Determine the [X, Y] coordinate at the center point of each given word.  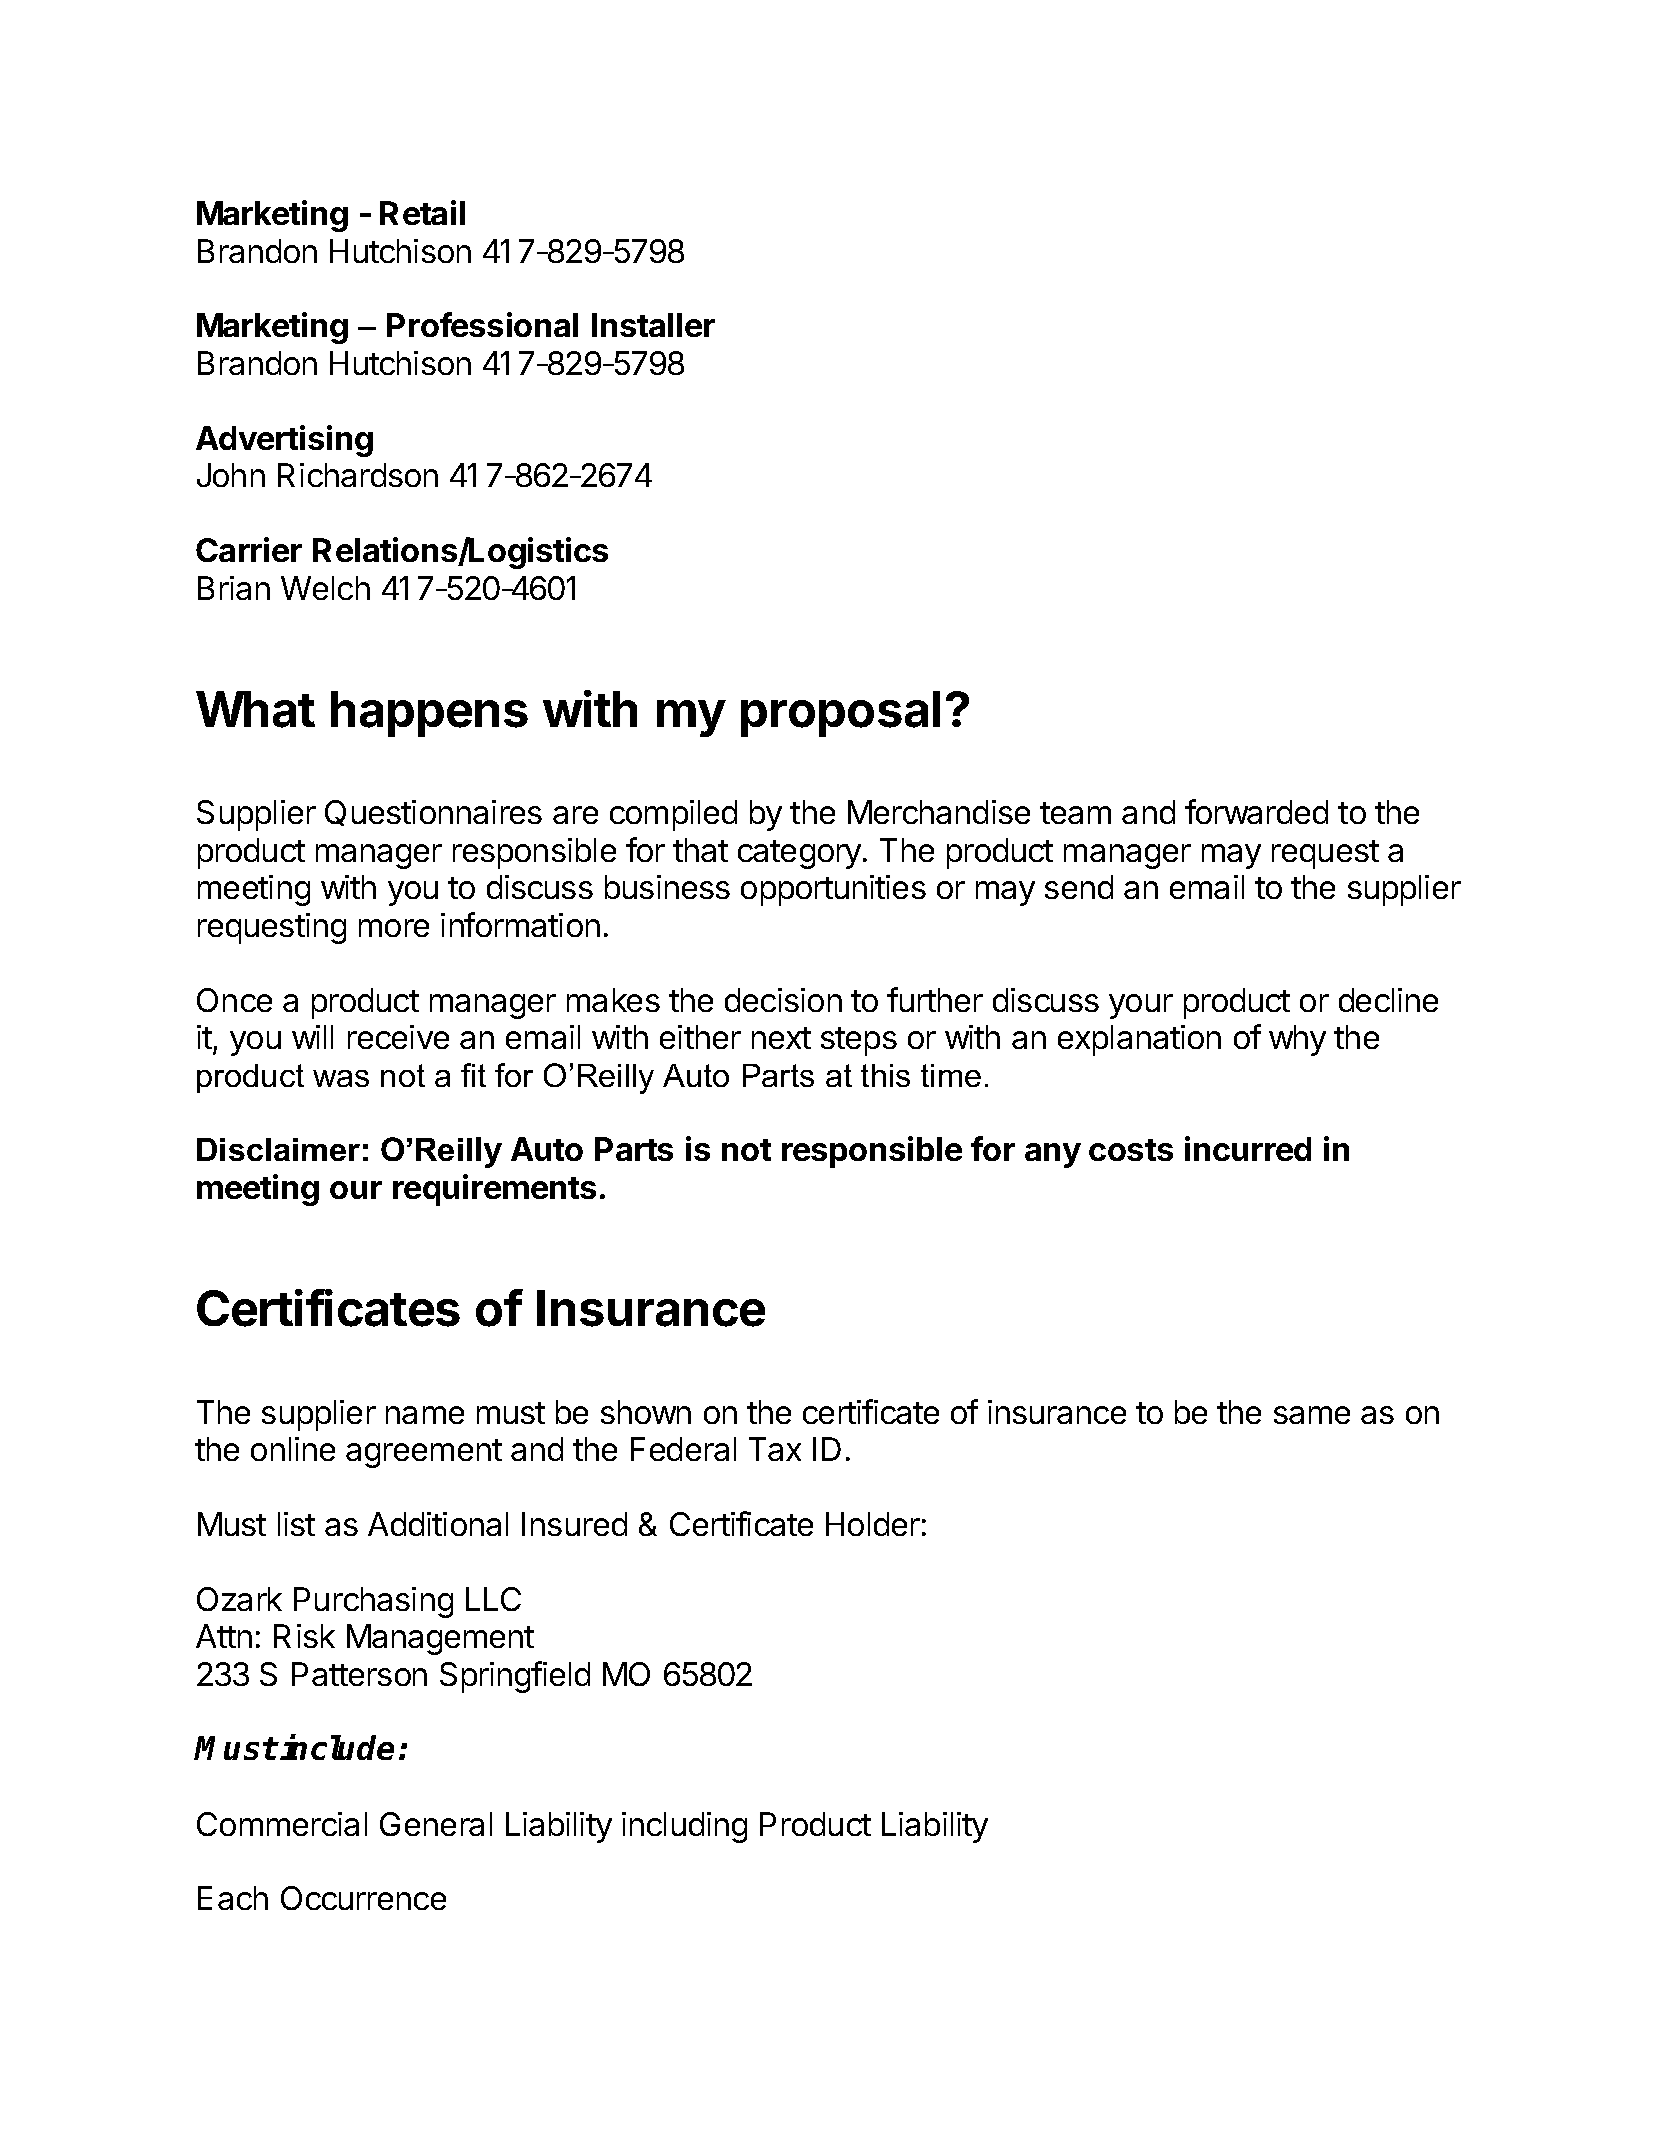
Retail [422, 212]
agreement [424, 1453]
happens [429, 714]
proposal [840, 714]
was [341, 1078]
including [684, 1827]
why [1297, 1040]
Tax [775, 1449]
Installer [653, 325]
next [781, 1038]
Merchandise [939, 812]
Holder [873, 1524]
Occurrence [363, 1898]
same [1312, 1415]
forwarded [1256, 811]
